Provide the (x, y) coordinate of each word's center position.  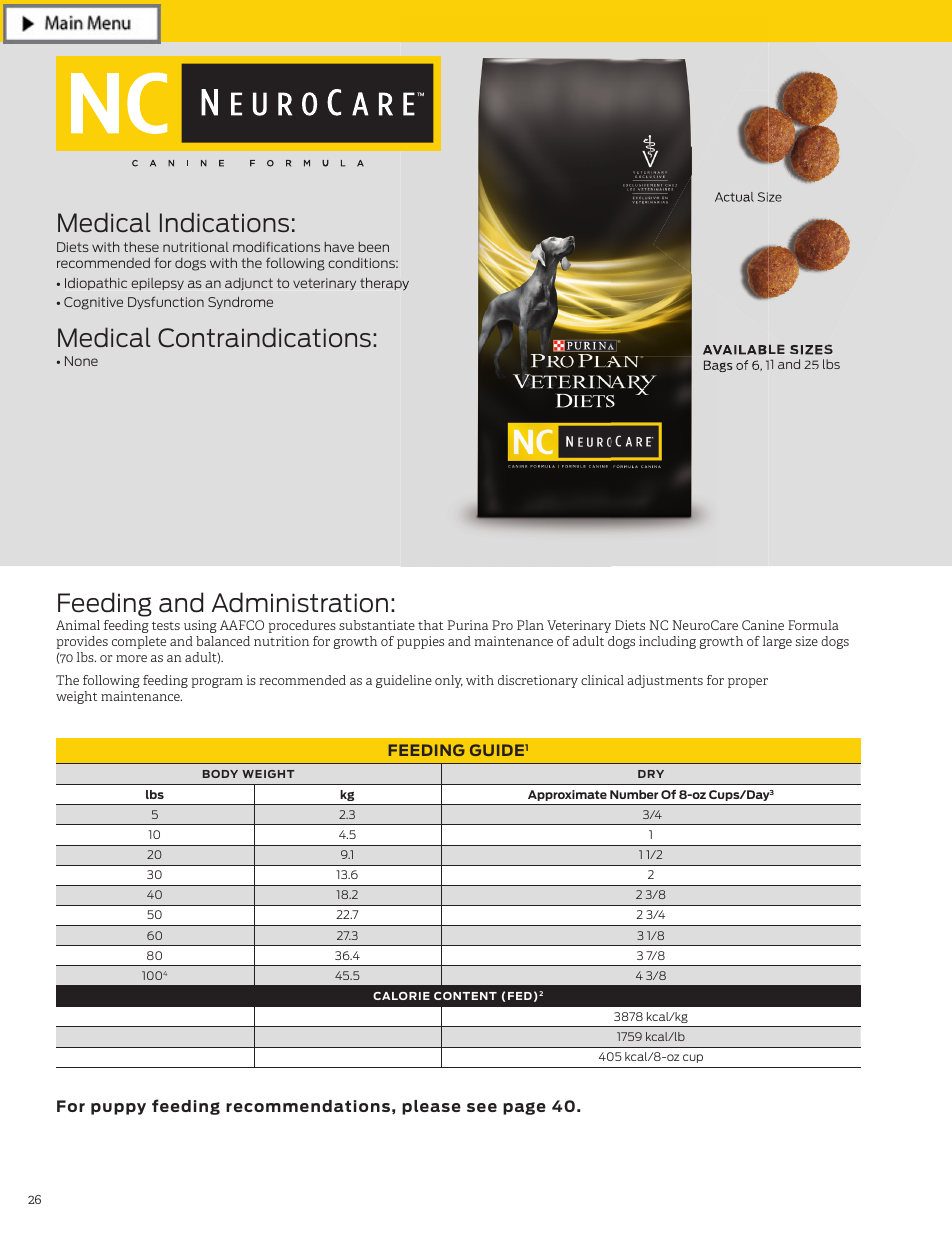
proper (748, 683)
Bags (718, 366)
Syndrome (240, 302)
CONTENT (465, 996)
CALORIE (401, 996)
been (374, 247)
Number (634, 794)
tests (166, 625)
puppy (118, 1109)
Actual (734, 197)
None (81, 361)
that (430, 625)
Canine (763, 625)
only (449, 681)
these (141, 247)
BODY (220, 774)
